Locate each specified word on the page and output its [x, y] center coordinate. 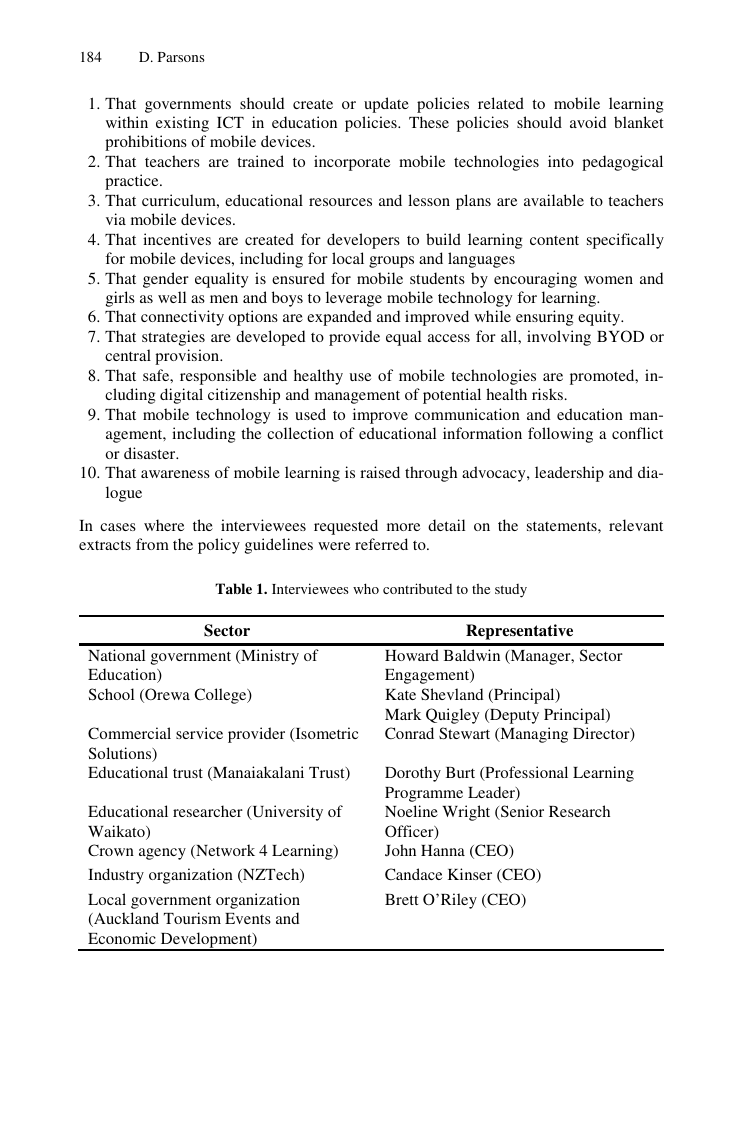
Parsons [181, 57]
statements [563, 526]
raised [380, 472]
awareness [175, 474]
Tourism [192, 918]
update [386, 105]
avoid [588, 122]
